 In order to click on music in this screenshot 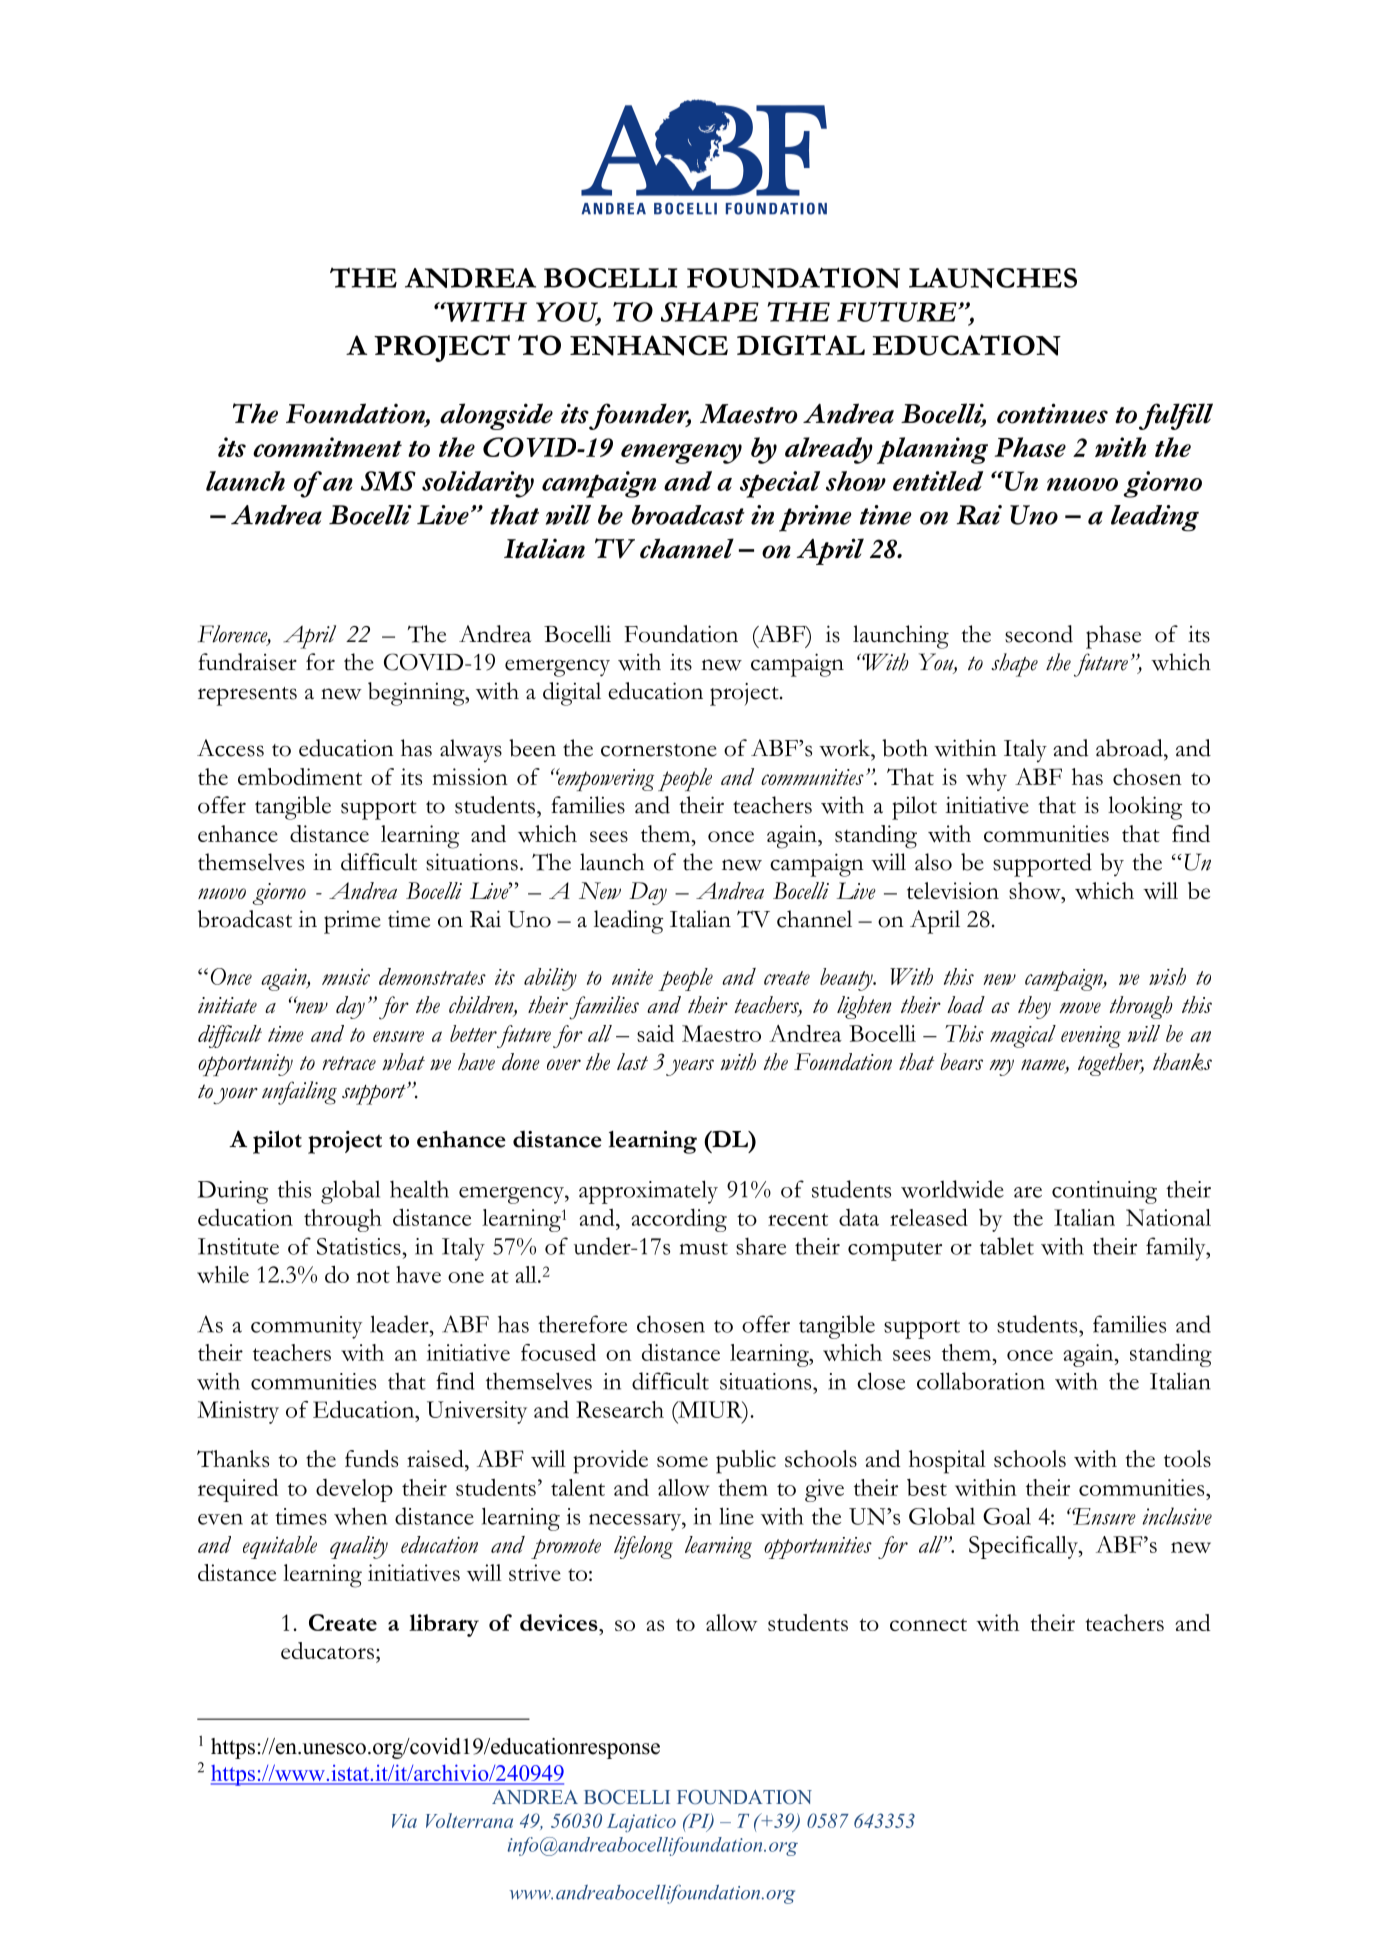, I will do `click(346, 976)`.
